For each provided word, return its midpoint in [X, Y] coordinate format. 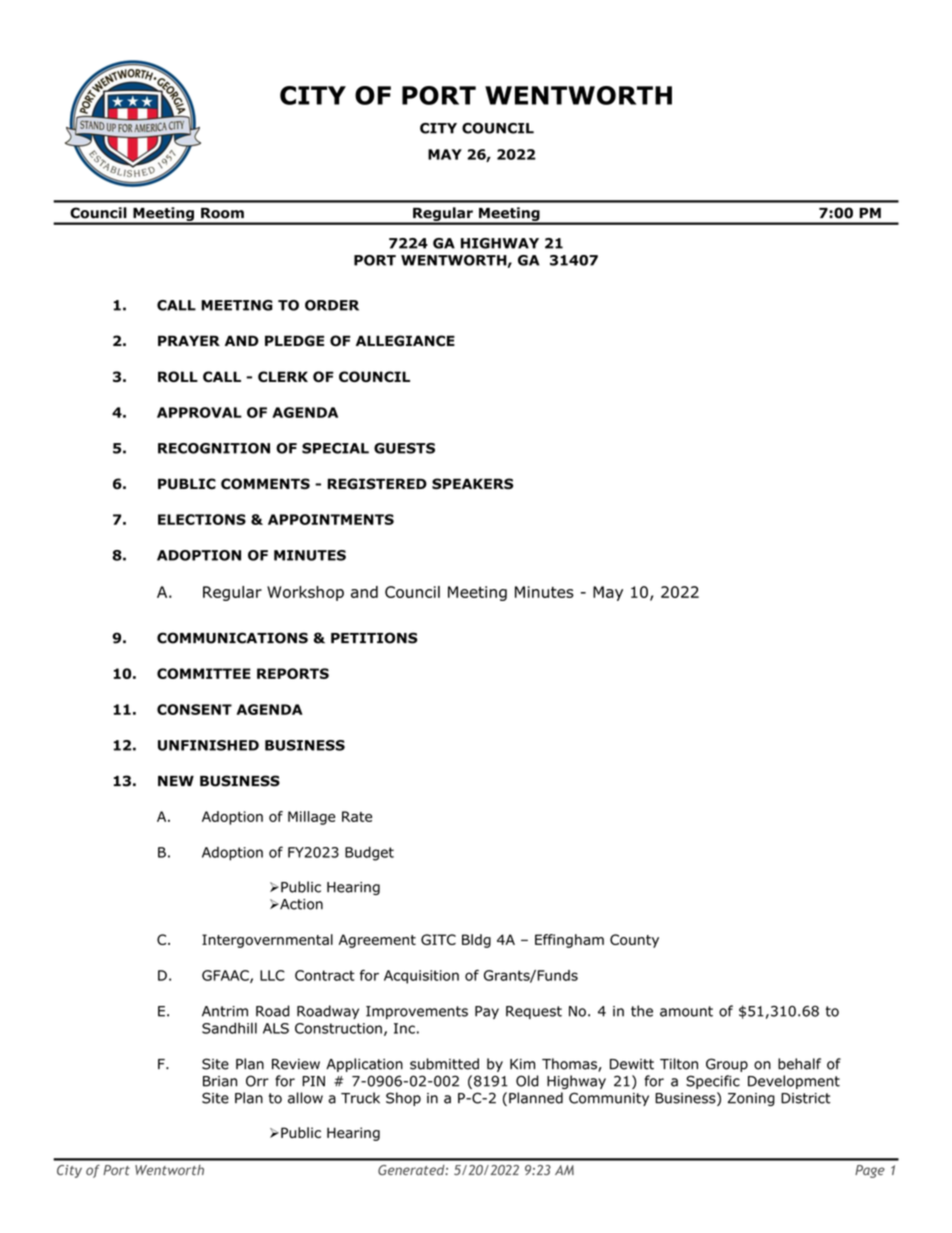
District [805, 1098]
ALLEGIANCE [405, 341]
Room [222, 213]
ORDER [332, 305]
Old [527, 1081]
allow [305, 1098]
